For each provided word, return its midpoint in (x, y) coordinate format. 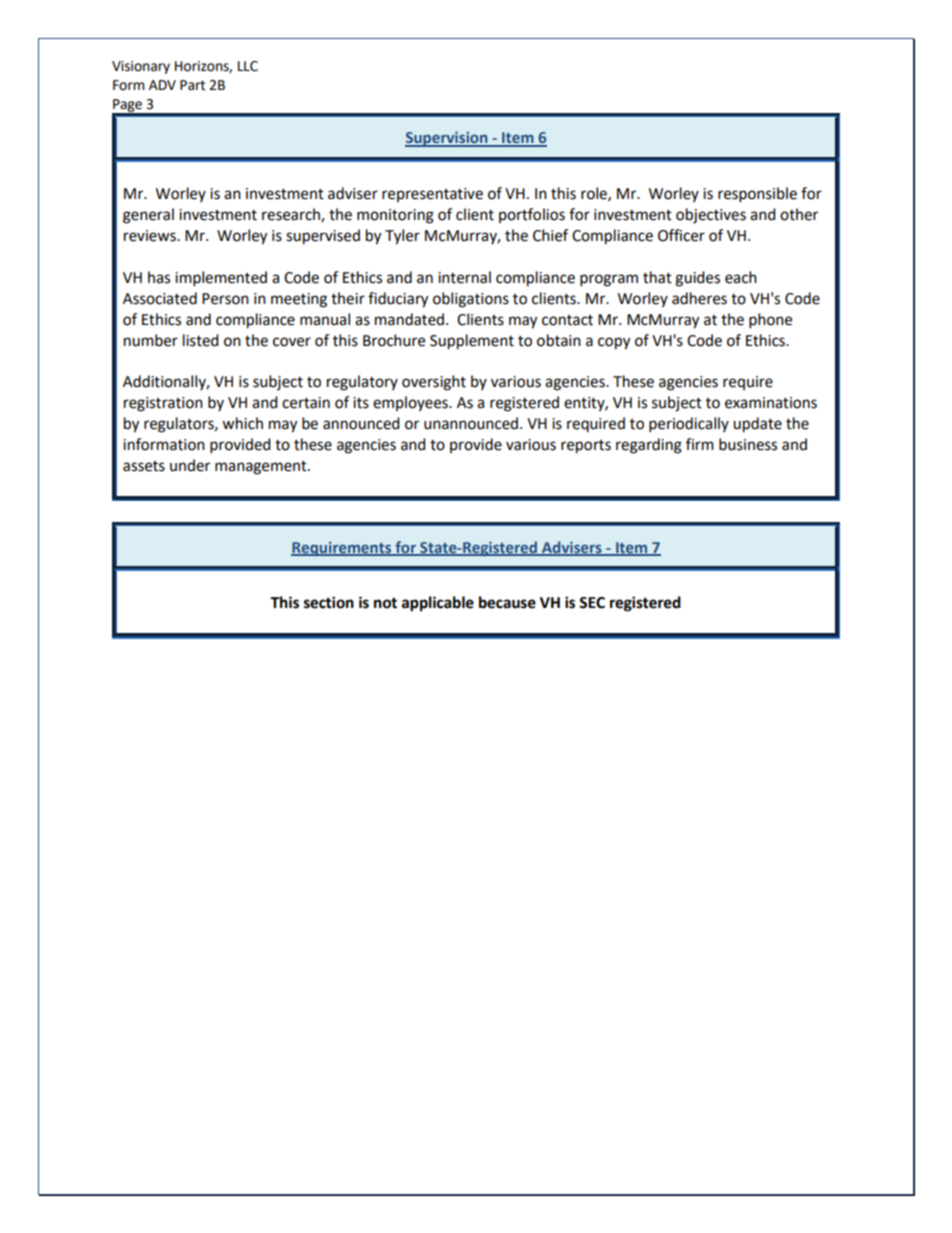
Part (192, 85)
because (507, 602)
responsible (757, 195)
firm (700, 444)
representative (432, 195)
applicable (438, 604)
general (148, 216)
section (329, 602)
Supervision (447, 139)
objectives (711, 216)
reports (586, 447)
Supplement (472, 342)
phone (770, 321)
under (190, 465)
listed (201, 340)
